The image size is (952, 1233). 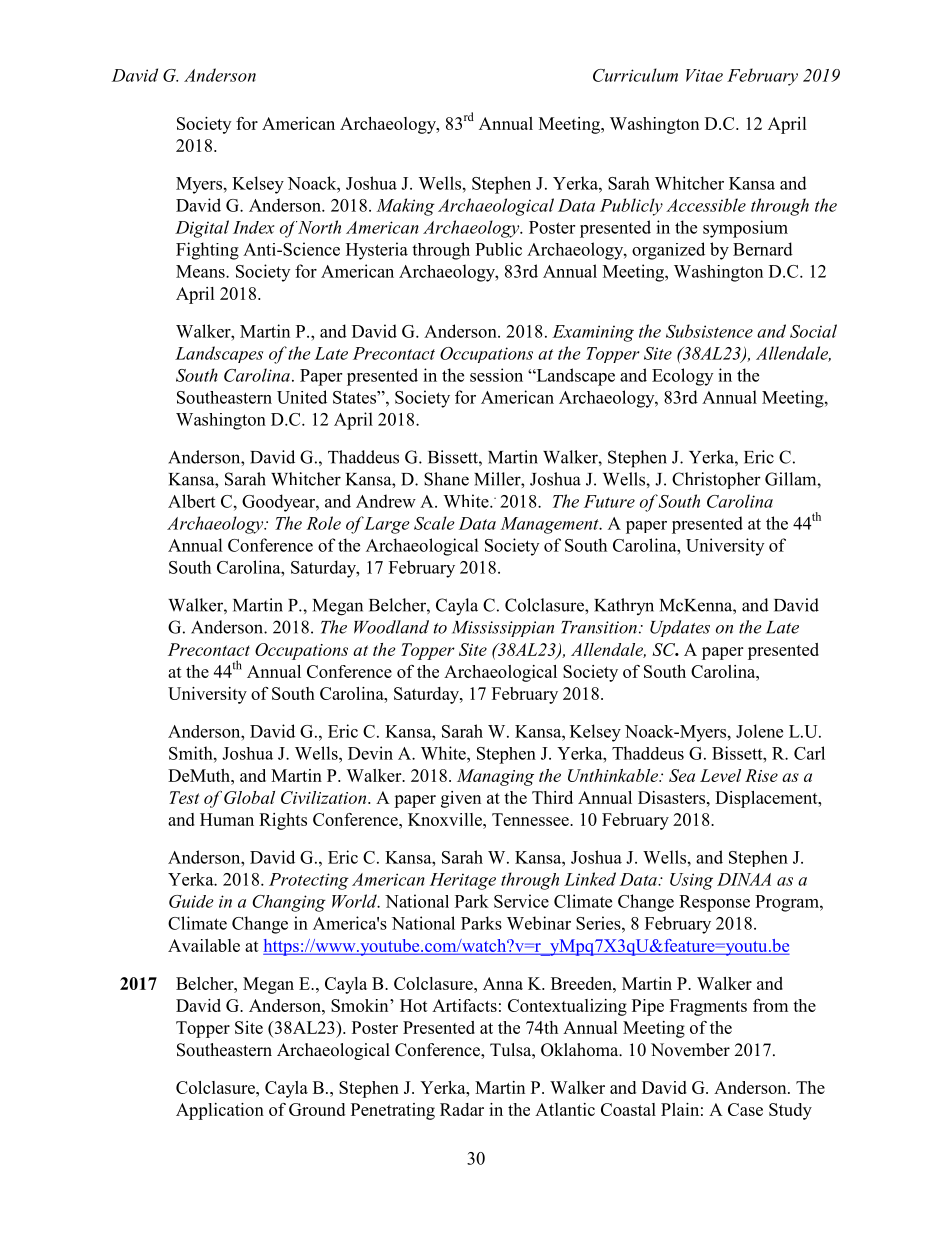 What do you see at coordinates (253, 227) in the screenshot?
I see `Index` at bounding box center [253, 227].
